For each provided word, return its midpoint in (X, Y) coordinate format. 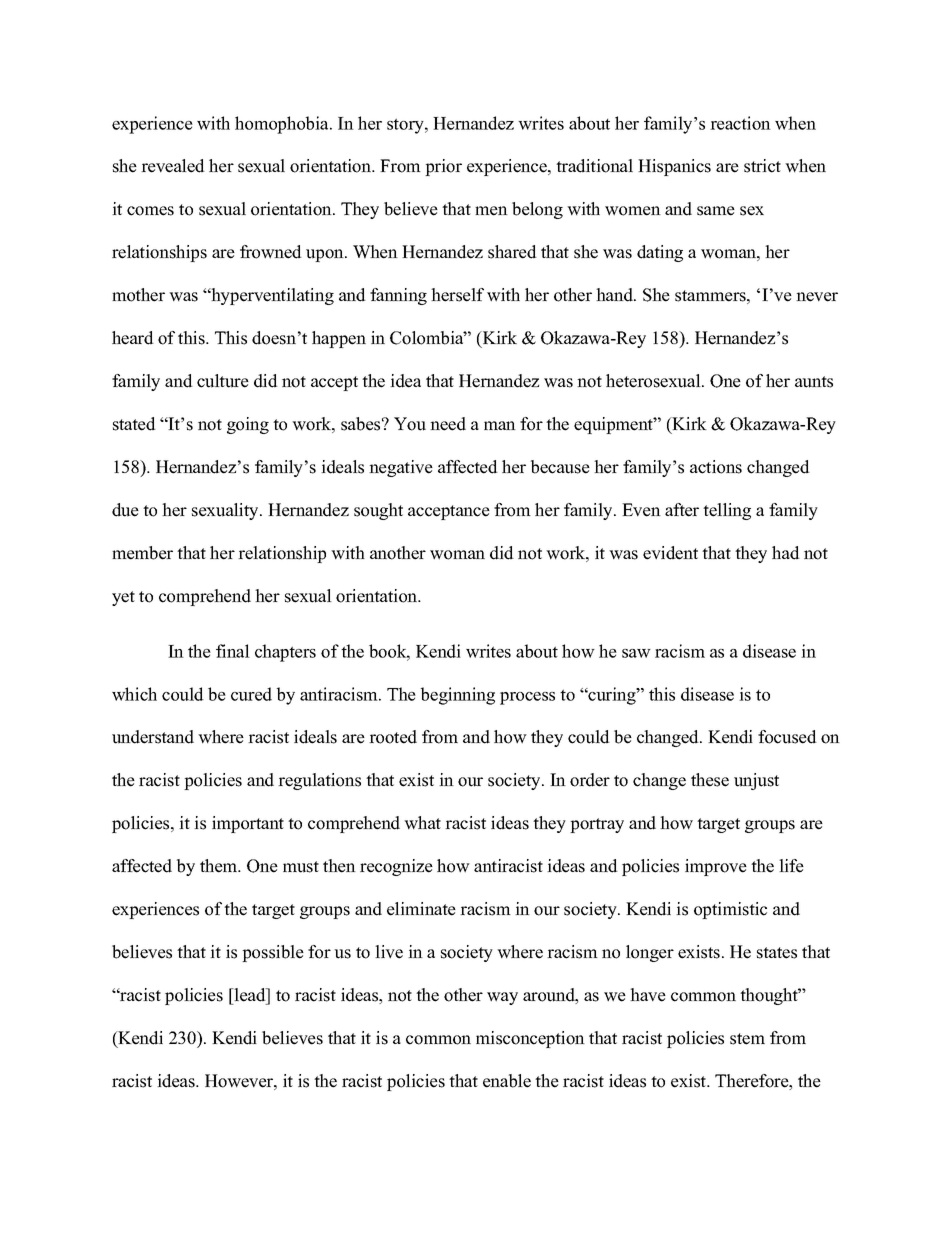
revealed (173, 166)
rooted (393, 737)
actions (716, 467)
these (710, 780)
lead (250, 995)
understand (153, 737)
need (448, 424)
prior (443, 167)
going (248, 425)
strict (762, 166)
